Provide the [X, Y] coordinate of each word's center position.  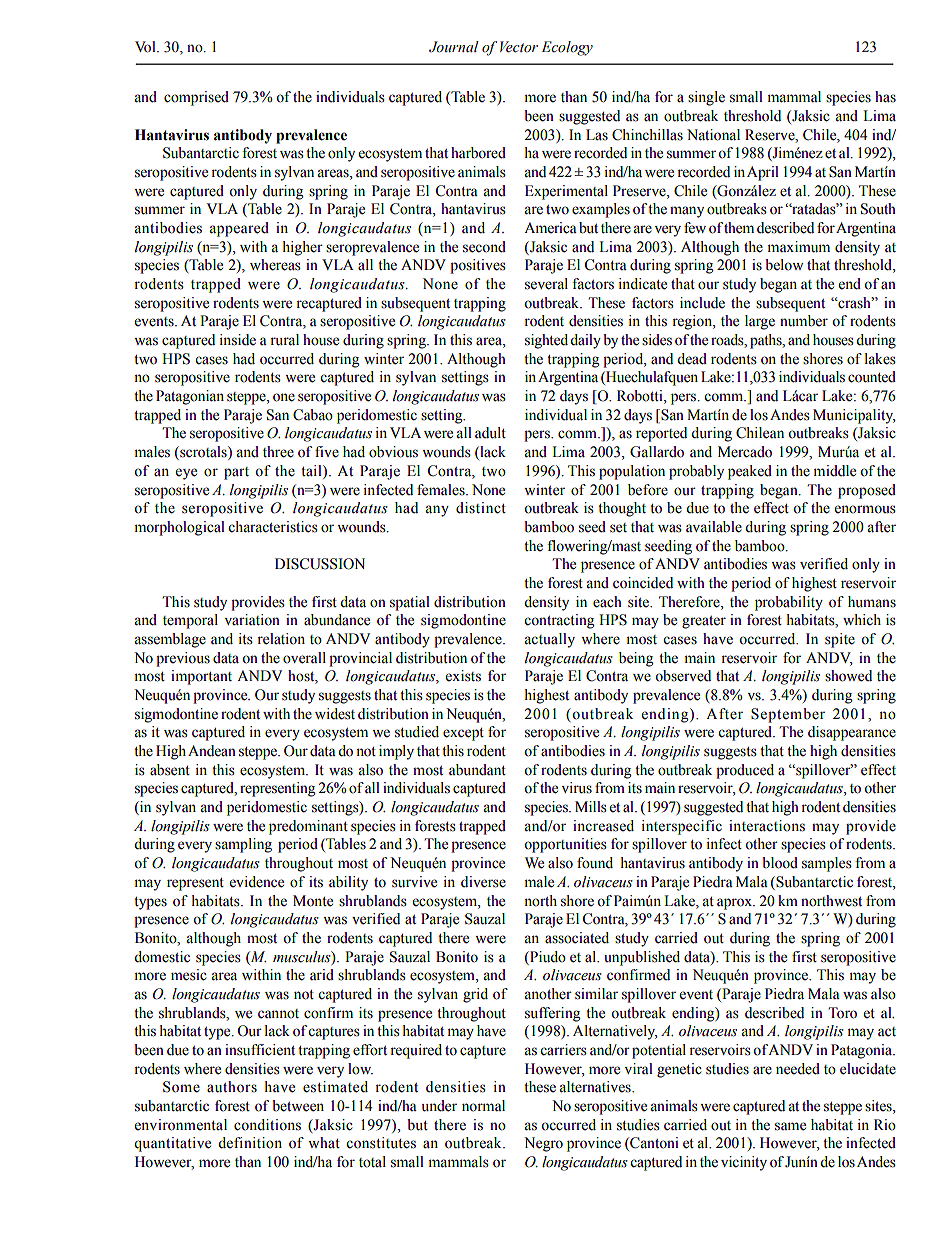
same [790, 1126]
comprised [196, 98]
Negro [543, 1144]
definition [250, 1143]
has [885, 97]
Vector [519, 47]
